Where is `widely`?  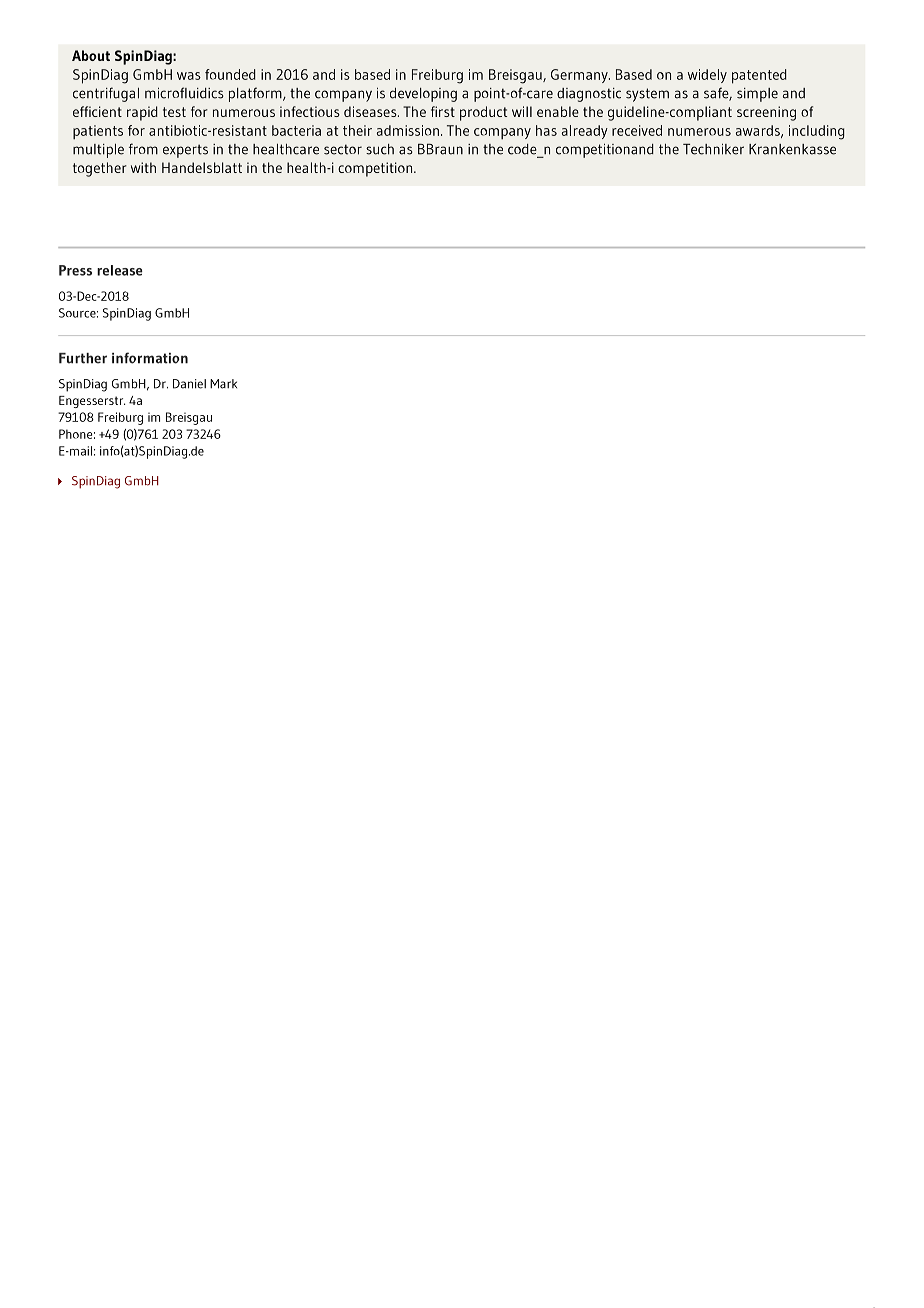
widely is located at coordinates (707, 76).
